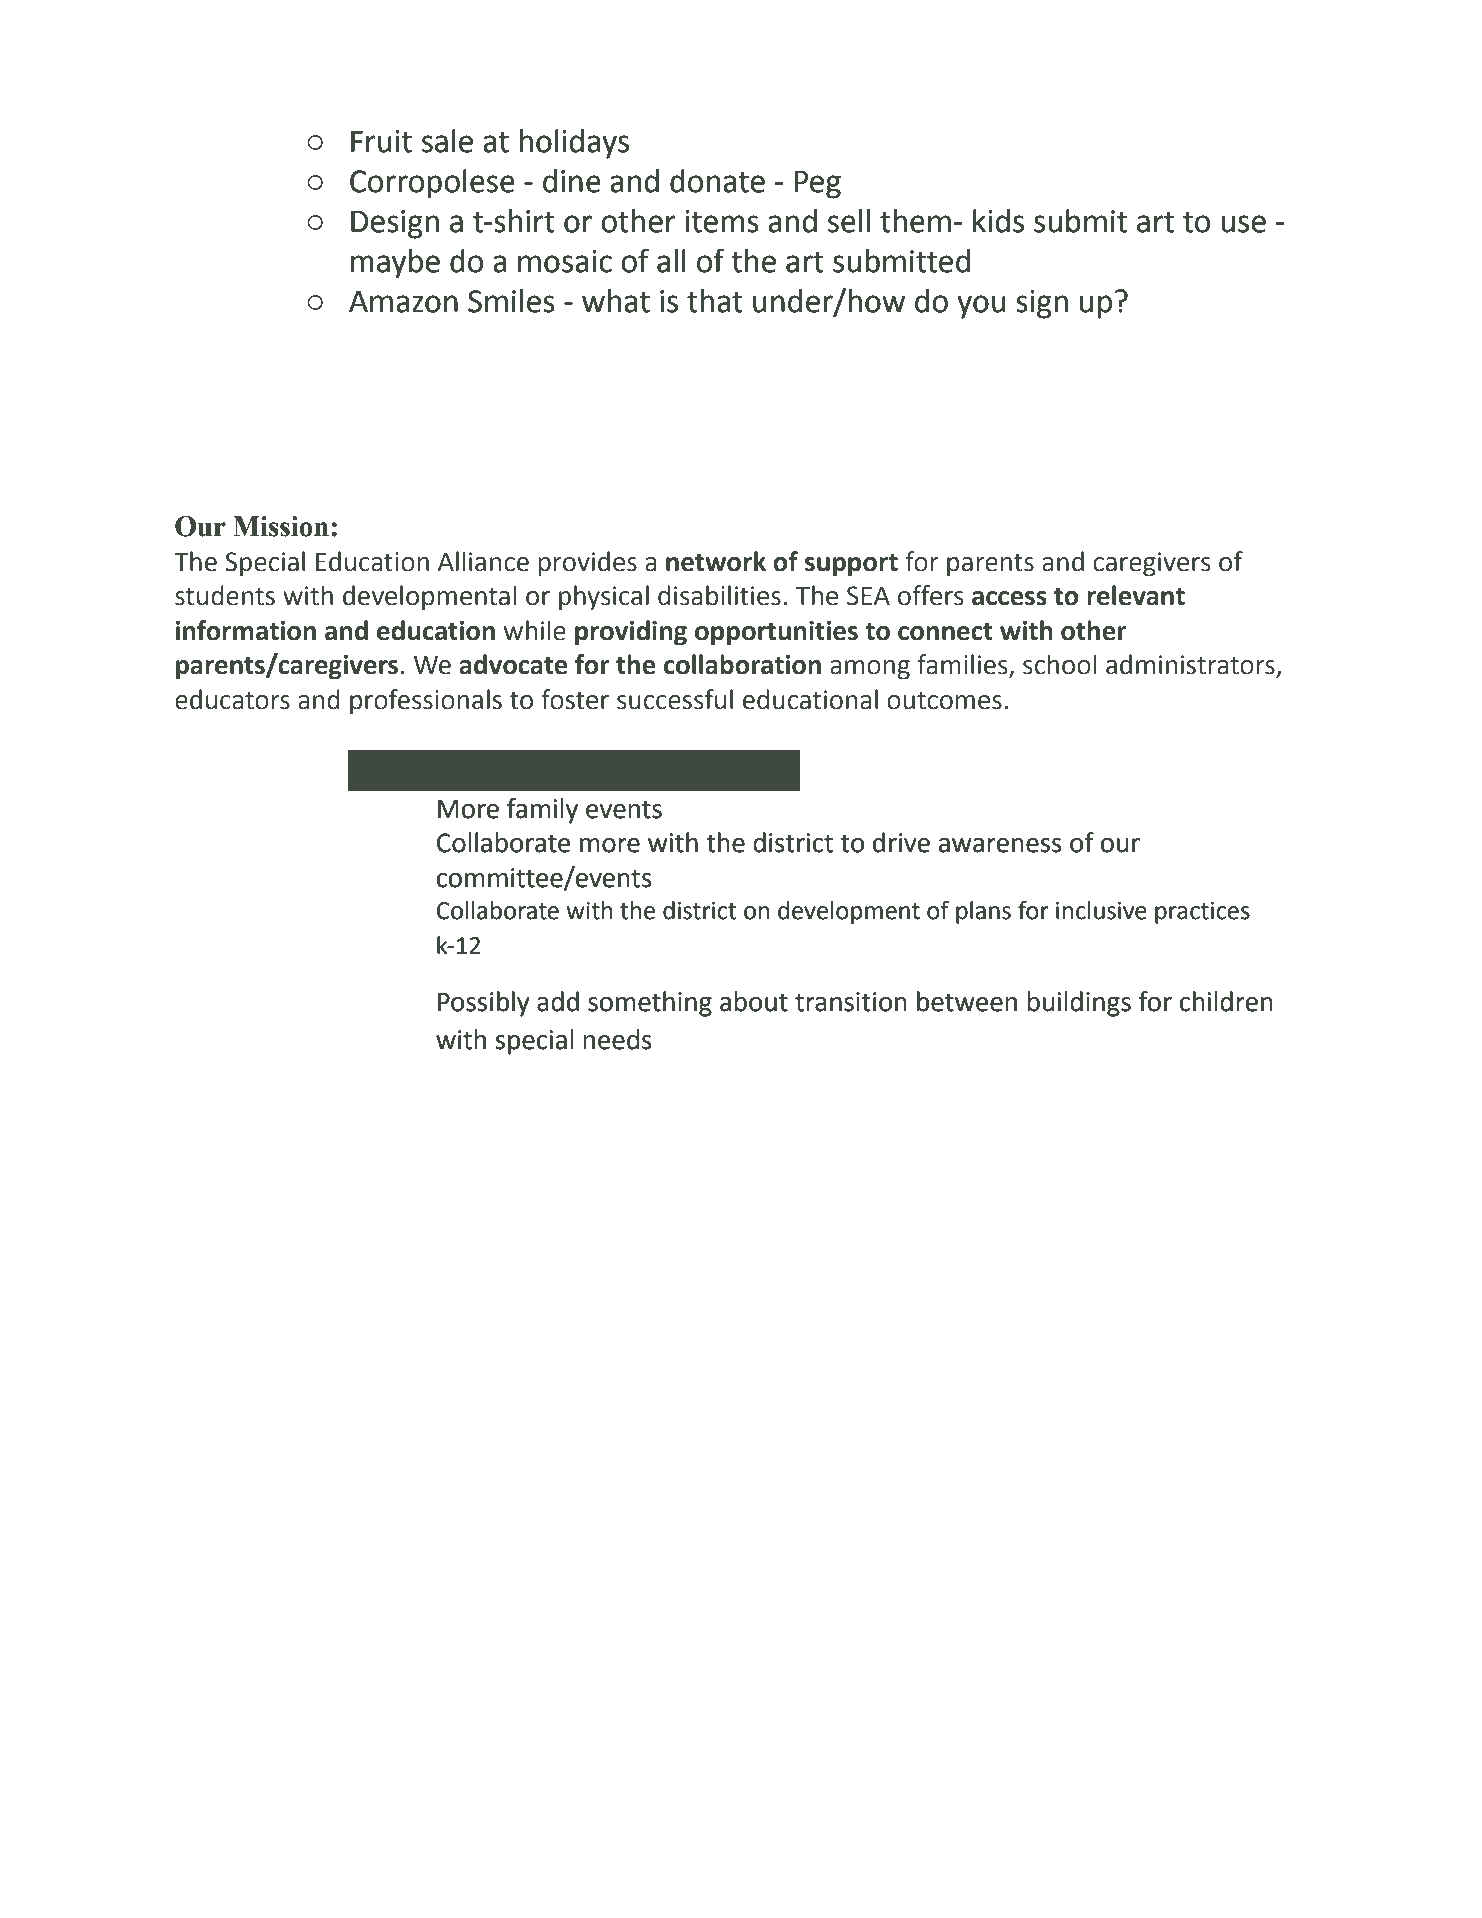  Describe the element at coordinates (403, 301) in the screenshot. I see `Amazon` at that location.
